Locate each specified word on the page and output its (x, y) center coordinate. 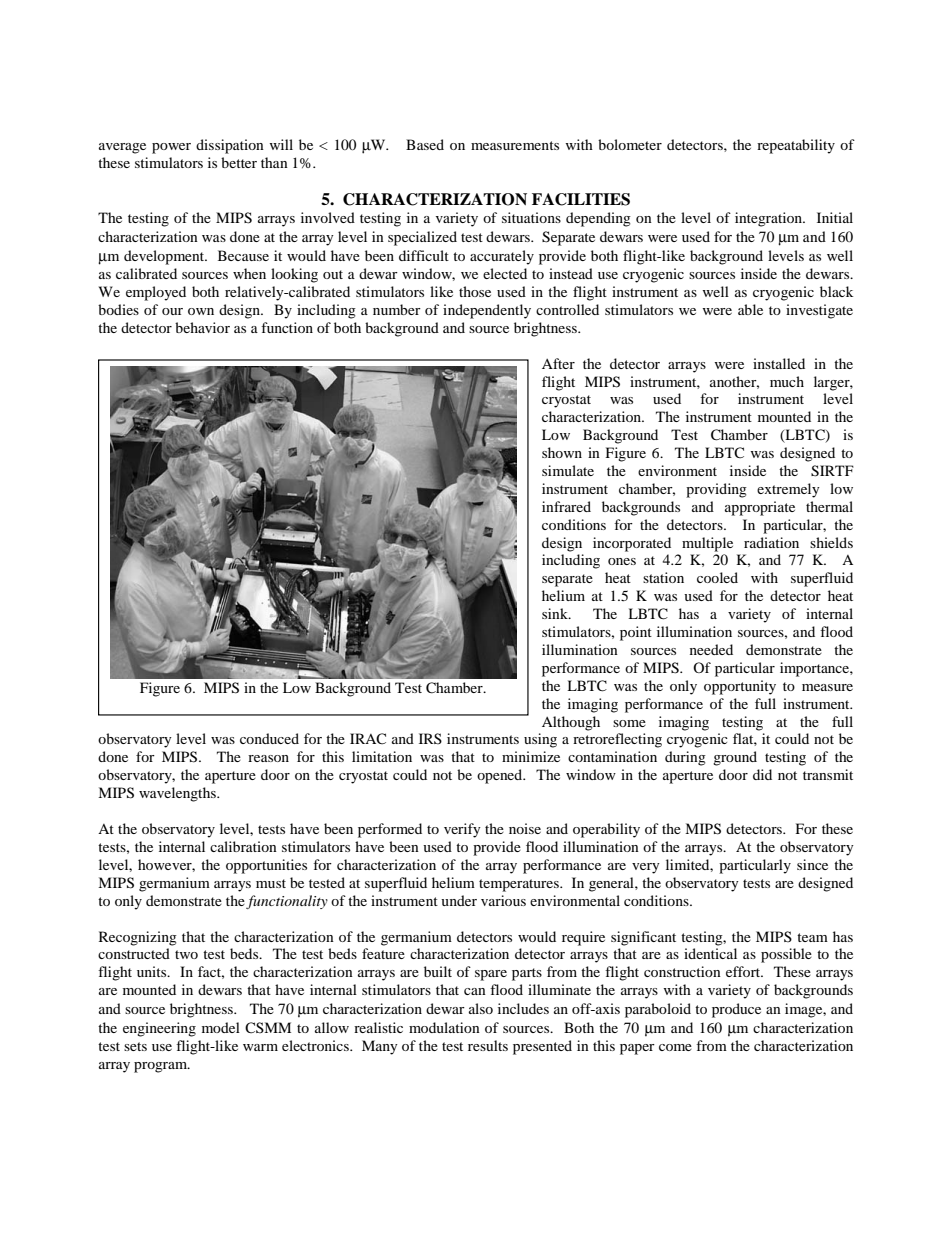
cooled (717, 577)
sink (556, 613)
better (239, 162)
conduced (269, 738)
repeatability (796, 146)
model (221, 1027)
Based (425, 144)
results (488, 1045)
